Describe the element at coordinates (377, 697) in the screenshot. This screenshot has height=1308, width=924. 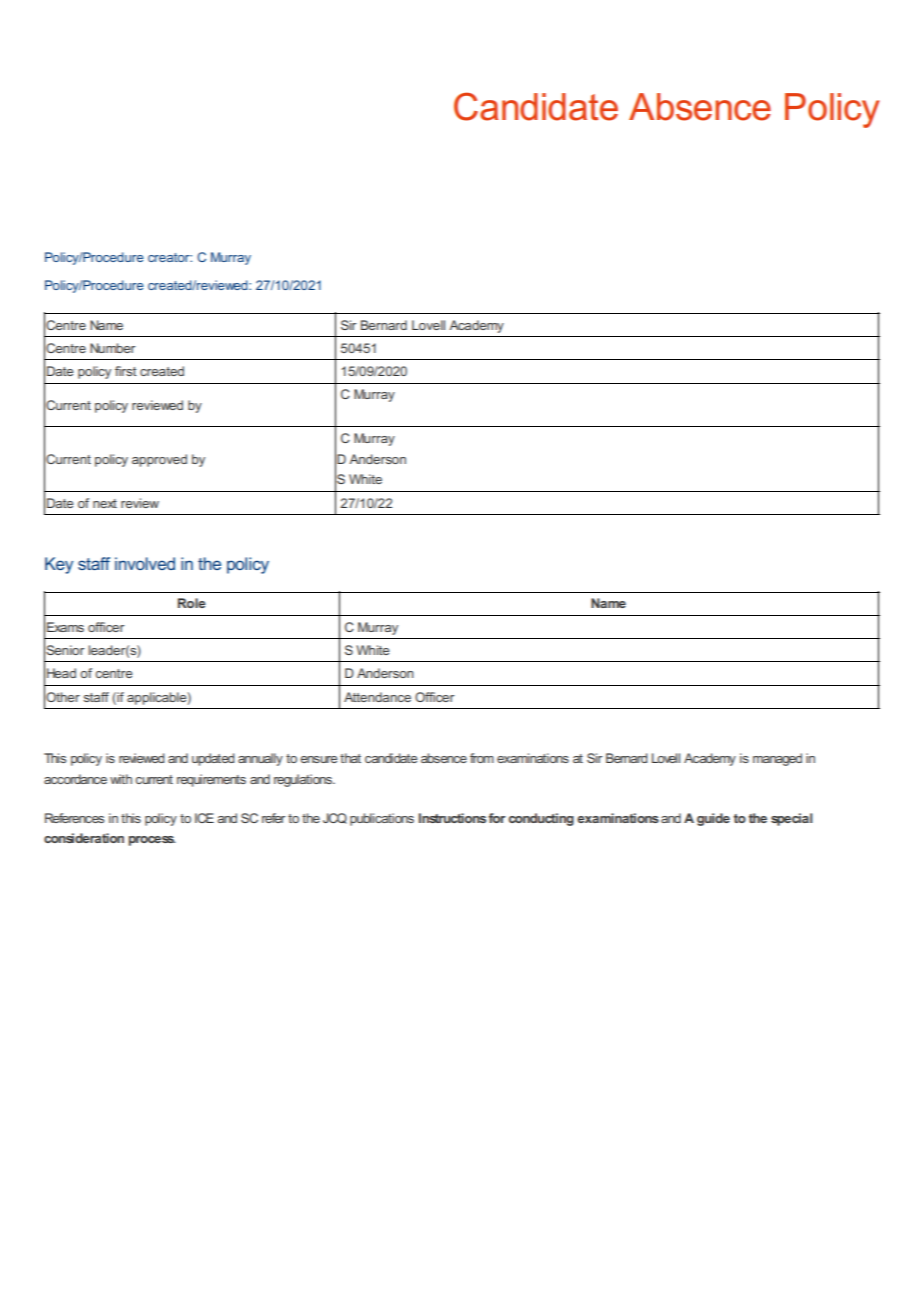
I see `Attendance` at that location.
